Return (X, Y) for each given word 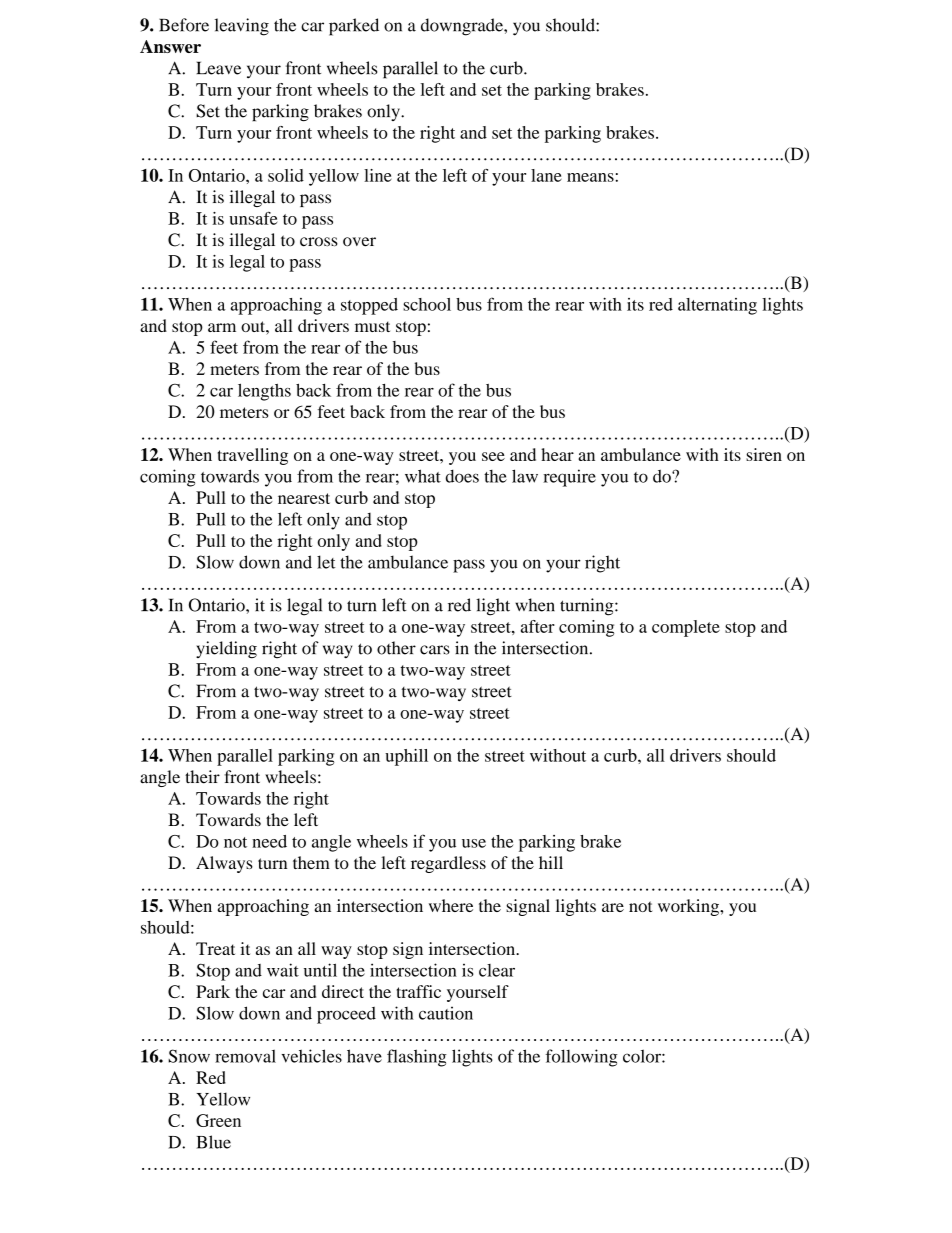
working (689, 907)
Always (224, 864)
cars (435, 650)
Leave (218, 68)
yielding (226, 650)
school (427, 304)
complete (686, 628)
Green (218, 1120)
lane (546, 175)
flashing (417, 1058)
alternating (717, 306)
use (474, 843)
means (590, 177)
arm (222, 327)
